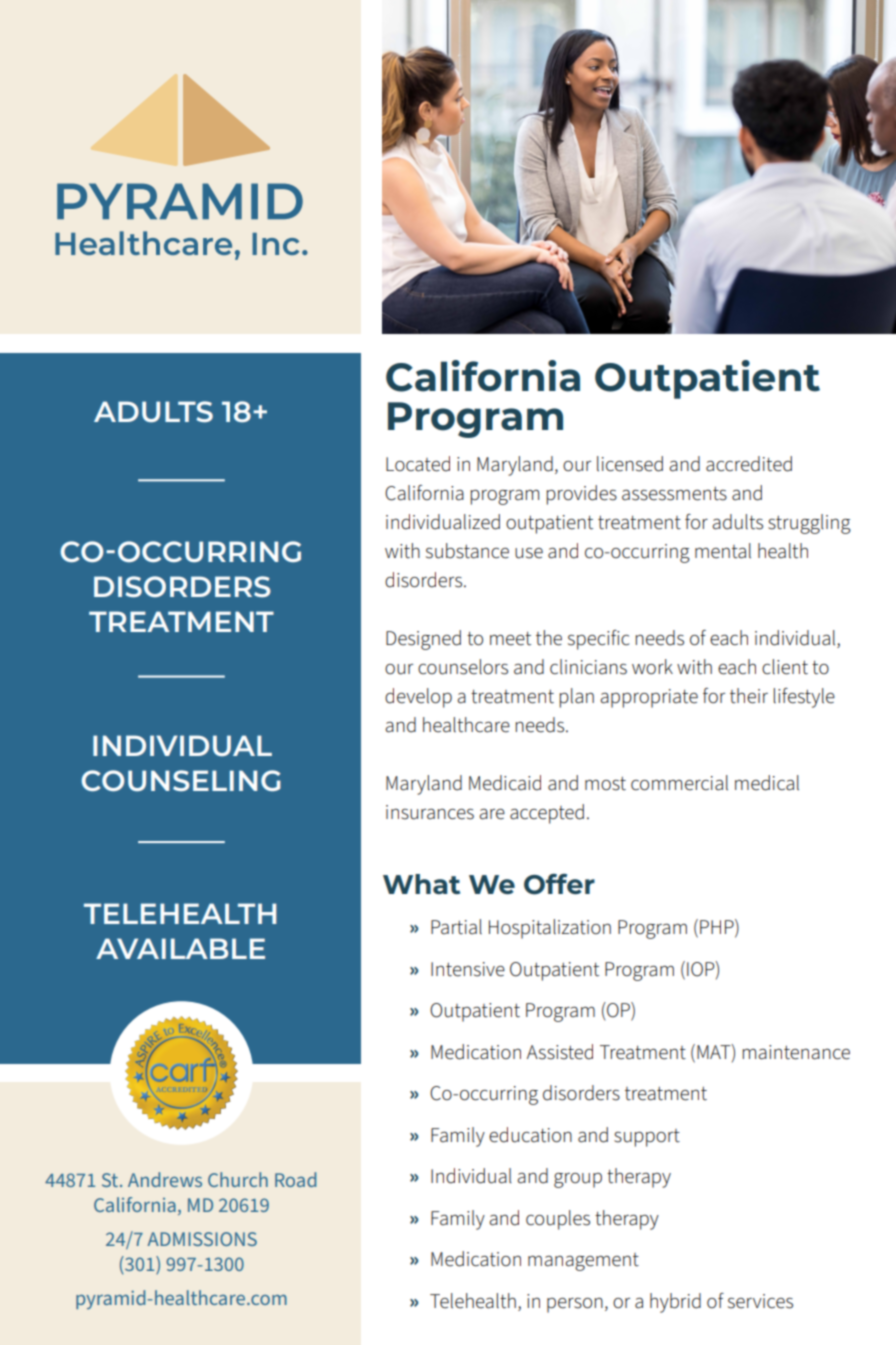  What do you see at coordinates (180, 948) in the screenshot?
I see `AVAILABLE` at bounding box center [180, 948].
